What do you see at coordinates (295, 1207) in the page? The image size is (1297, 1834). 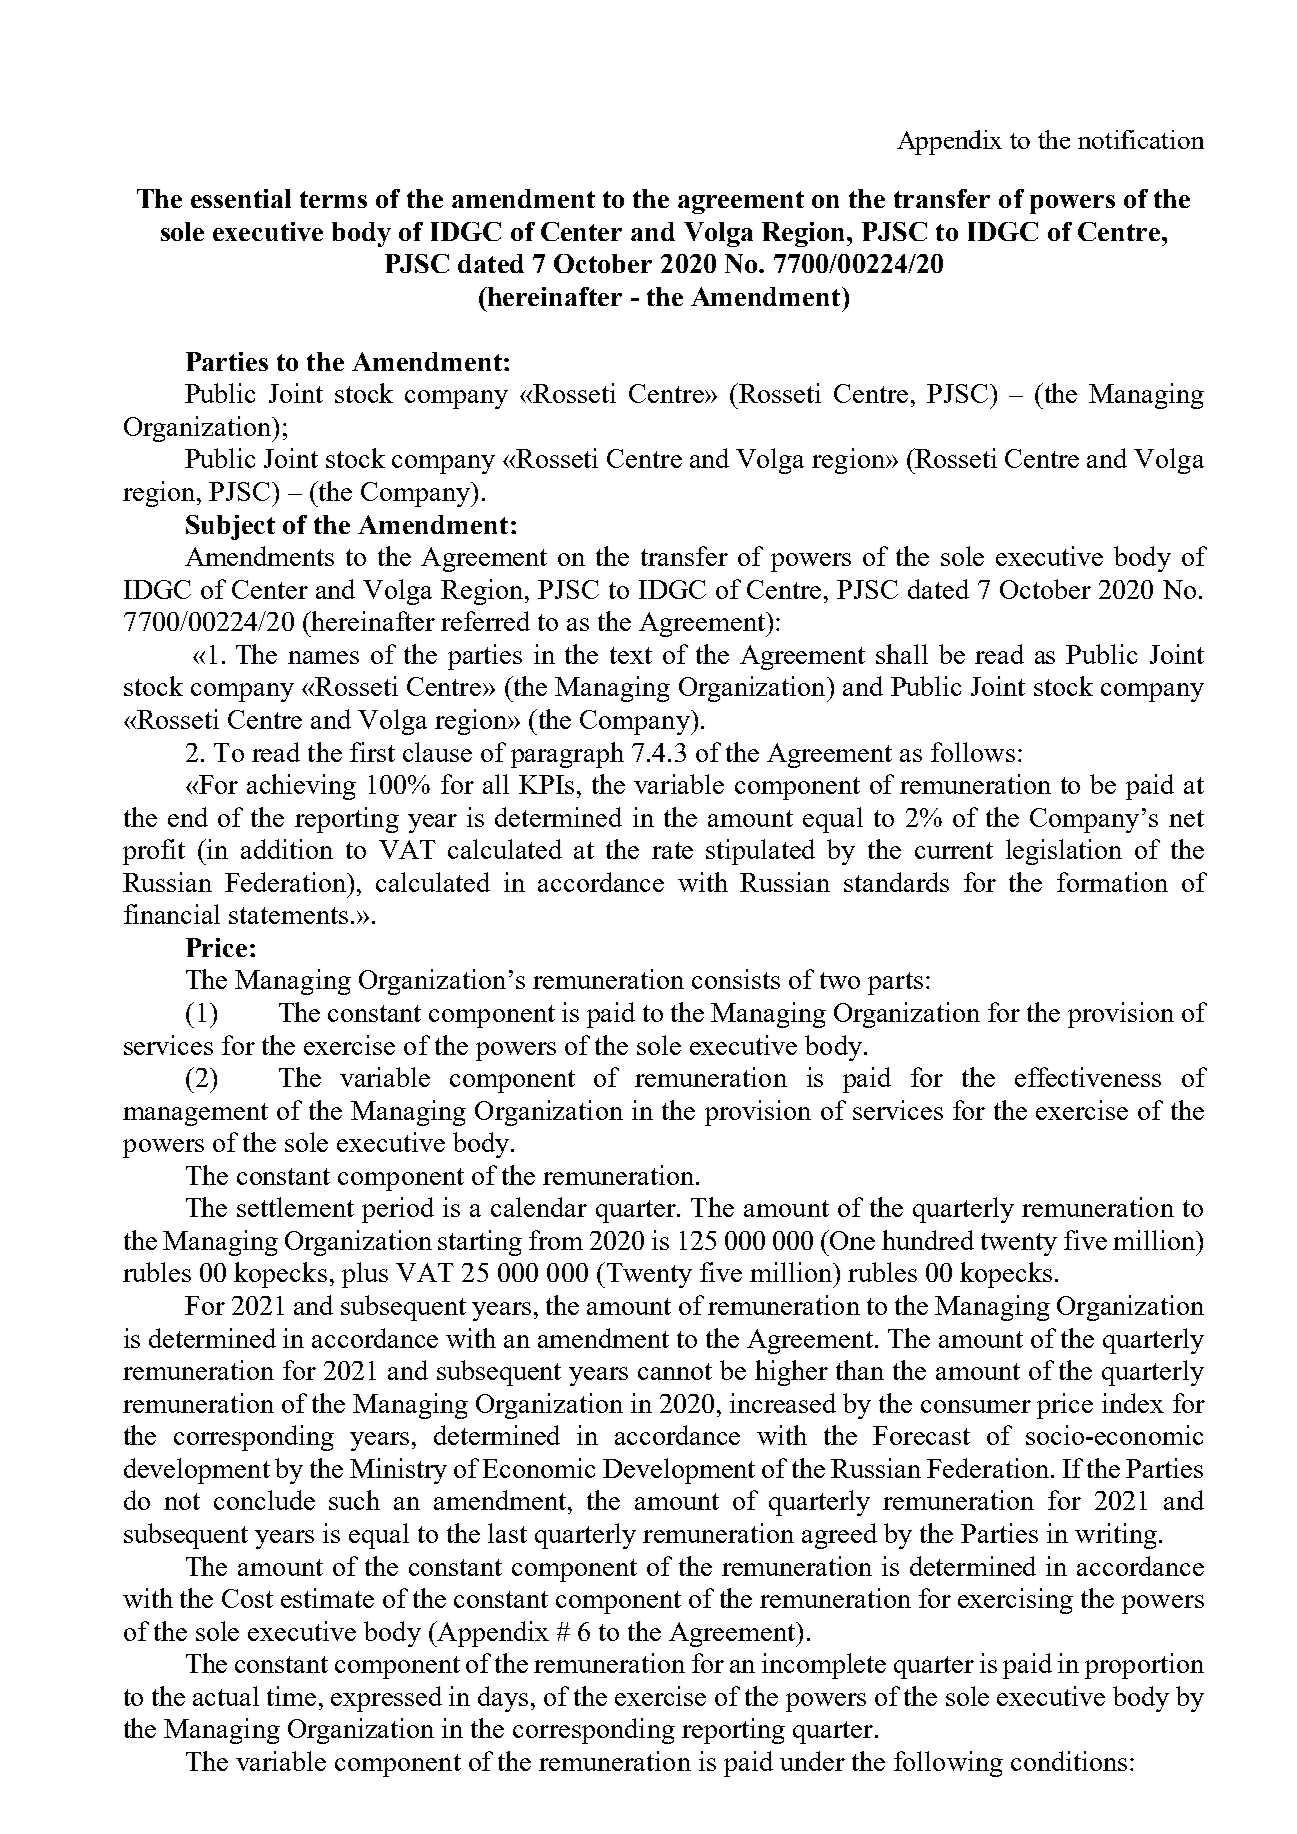 I see `settlement` at bounding box center [295, 1207].
